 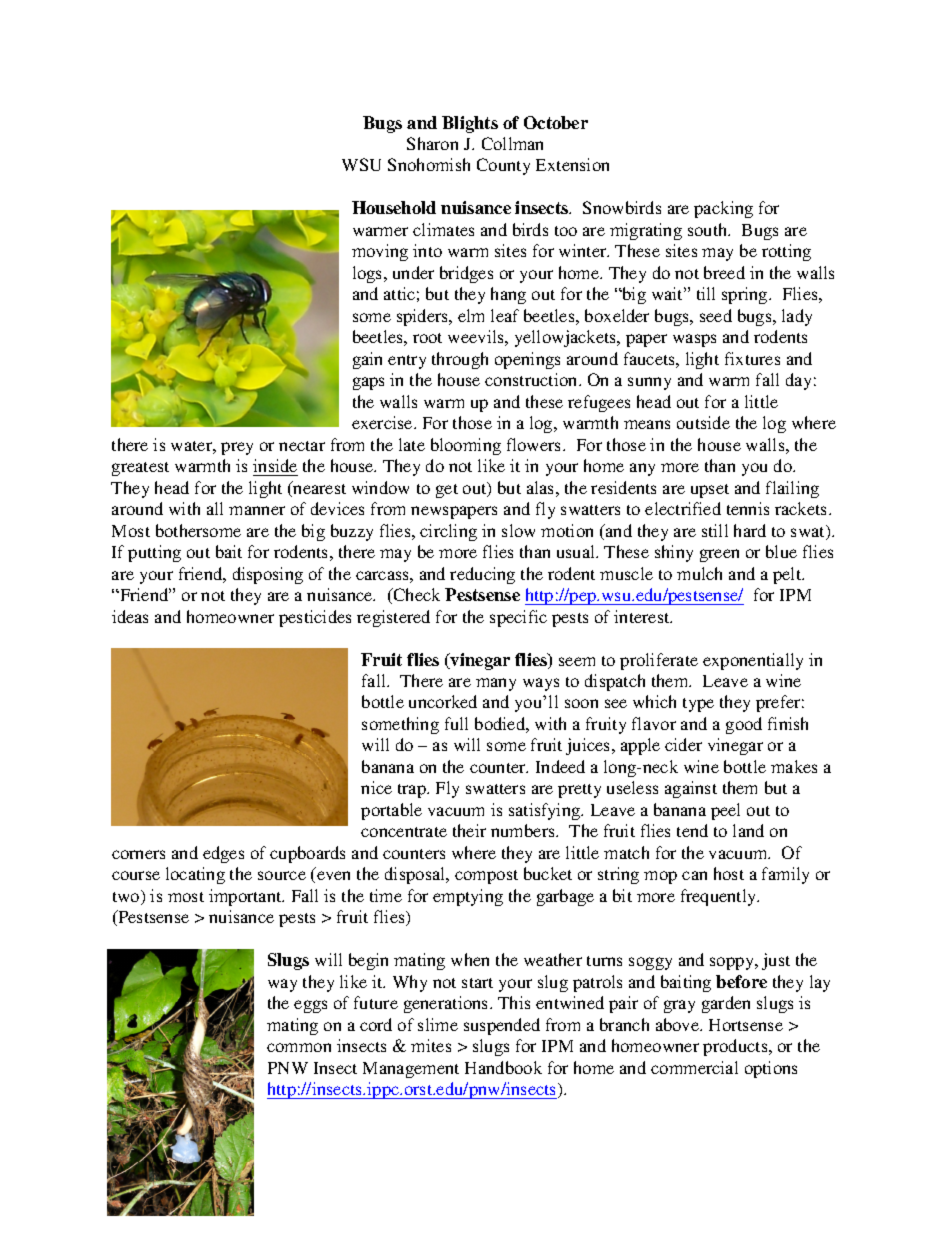 What do you see at coordinates (502, 1026) in the screenshot?
I see `suspended` at bounding box center [502, 1026].
